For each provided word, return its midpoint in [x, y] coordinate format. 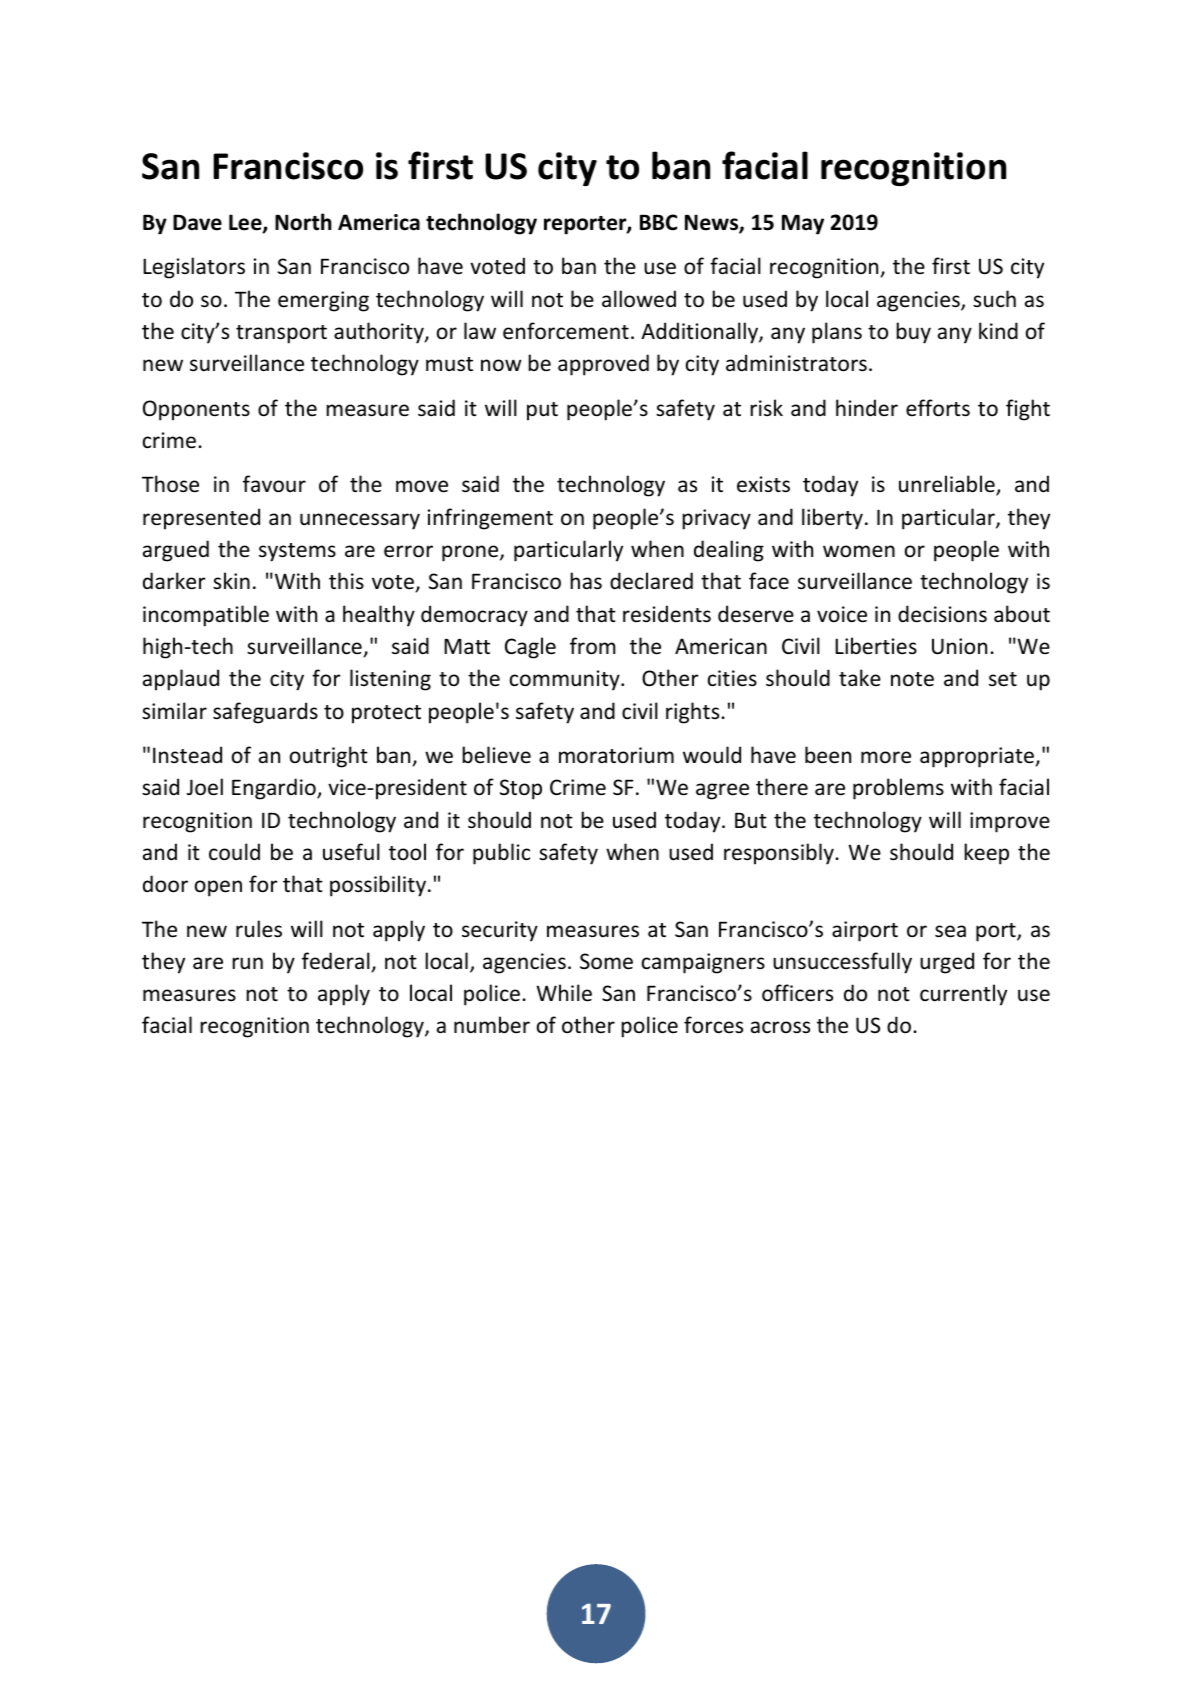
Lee [246, 223]
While [564, 993]
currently [963, 995]
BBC [658, 222]
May [803, 224]
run [247, 963]
